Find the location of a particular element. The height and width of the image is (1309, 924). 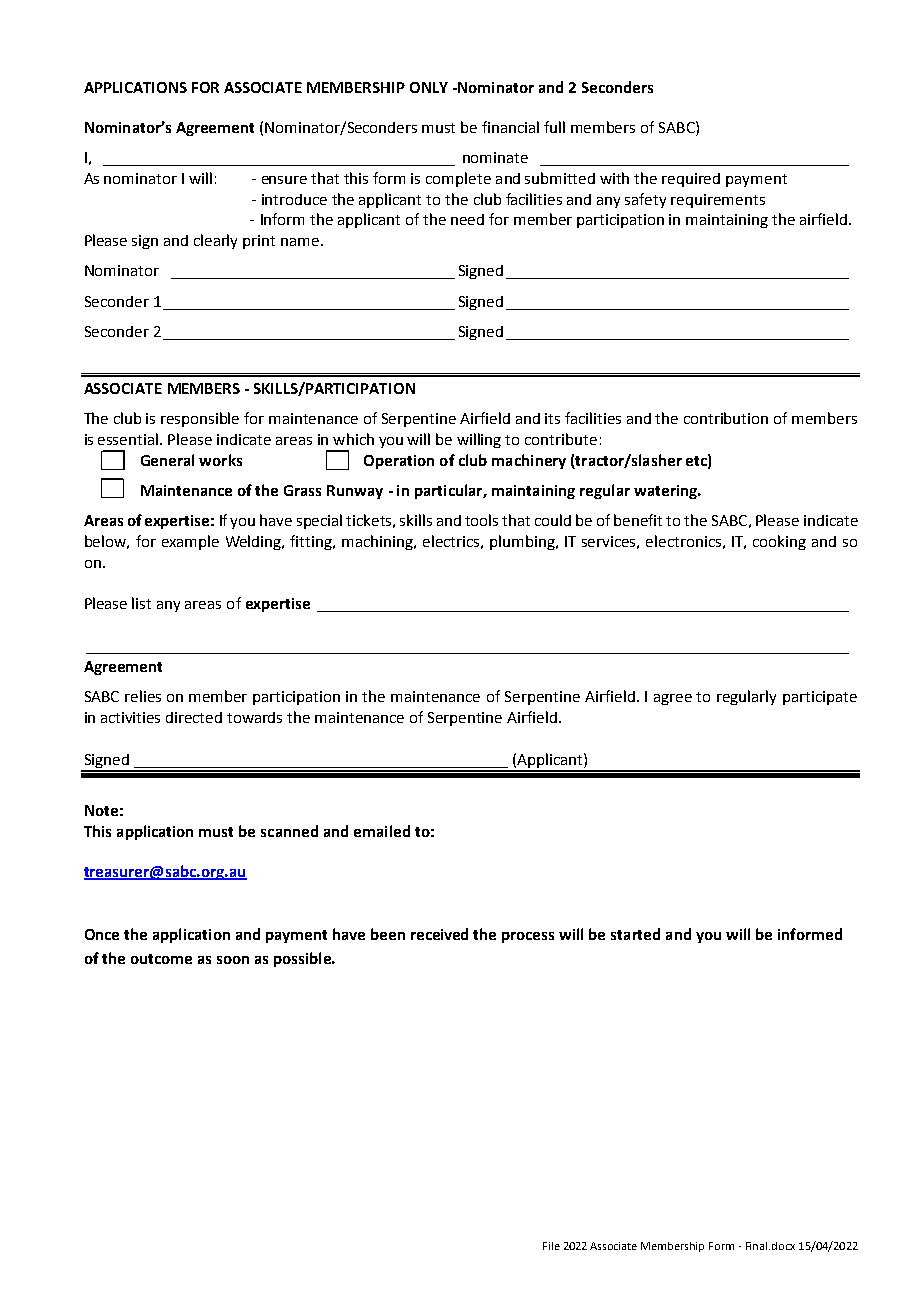

ensure is located at coordinates (284, 180).
